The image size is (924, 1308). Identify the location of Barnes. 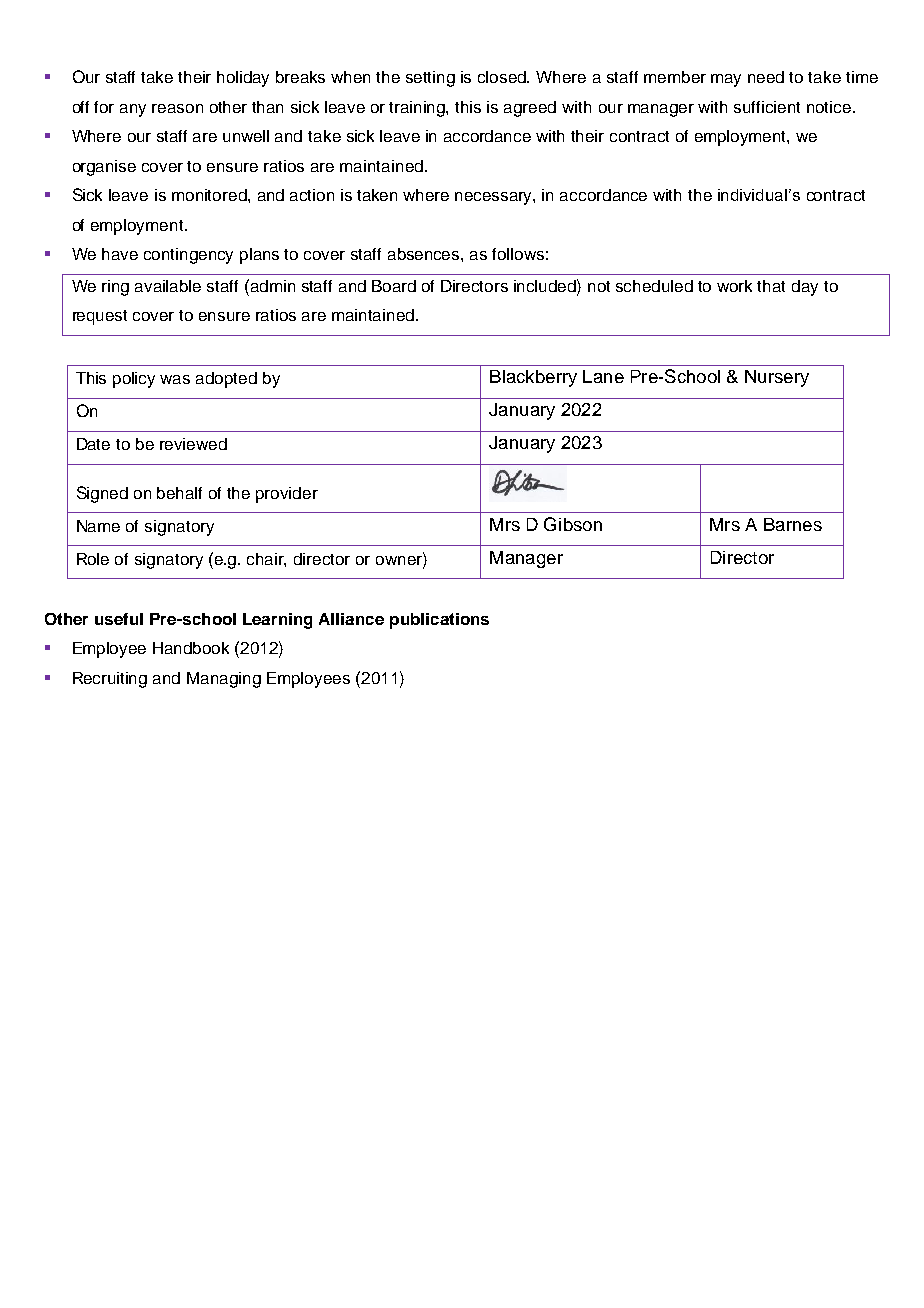
(793, 524).
